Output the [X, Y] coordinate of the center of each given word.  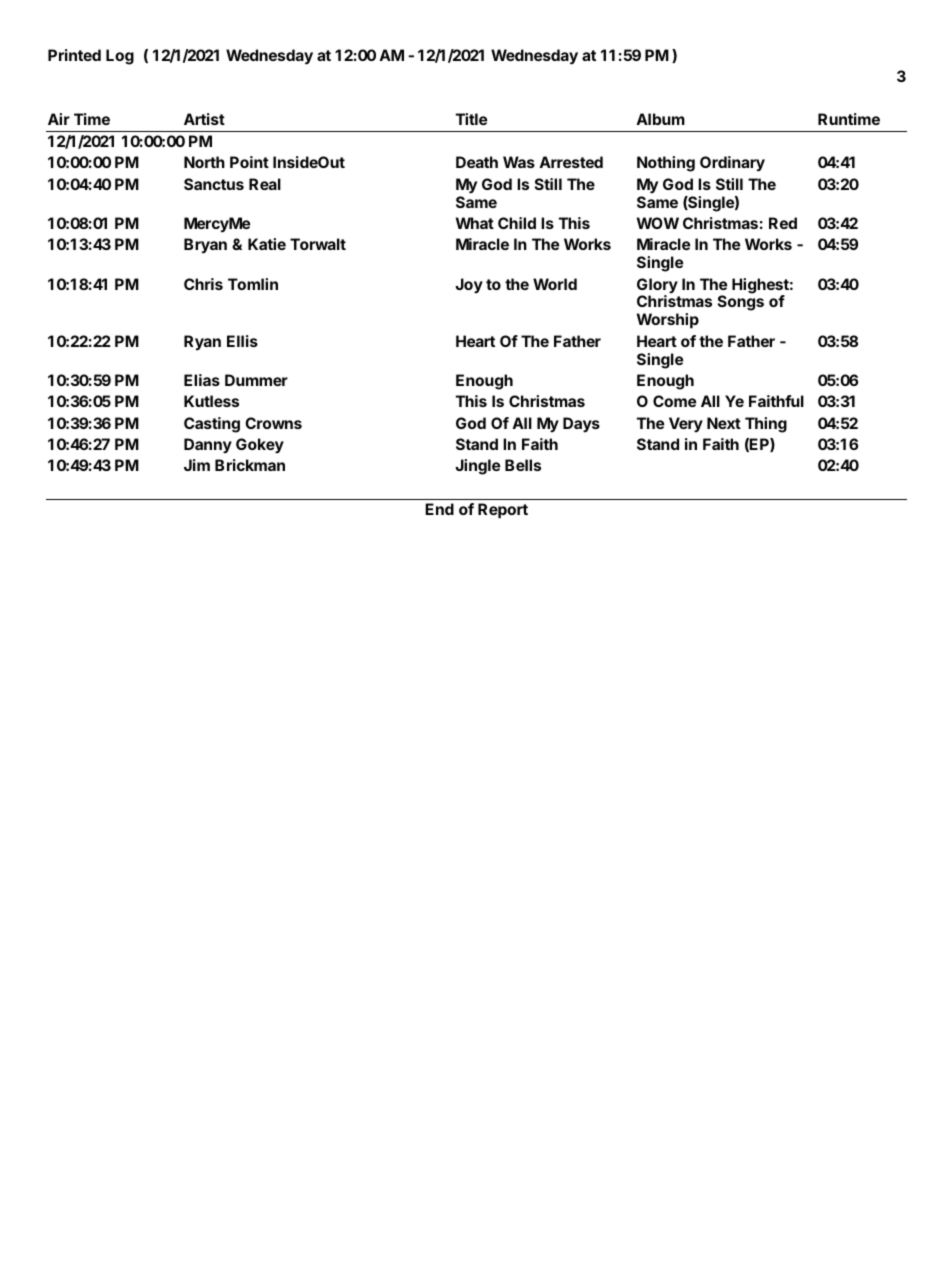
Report [503, 510]
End [439, 509]
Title [471, 119]
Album [660, 119]
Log [120, 57]
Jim [197, 465]
